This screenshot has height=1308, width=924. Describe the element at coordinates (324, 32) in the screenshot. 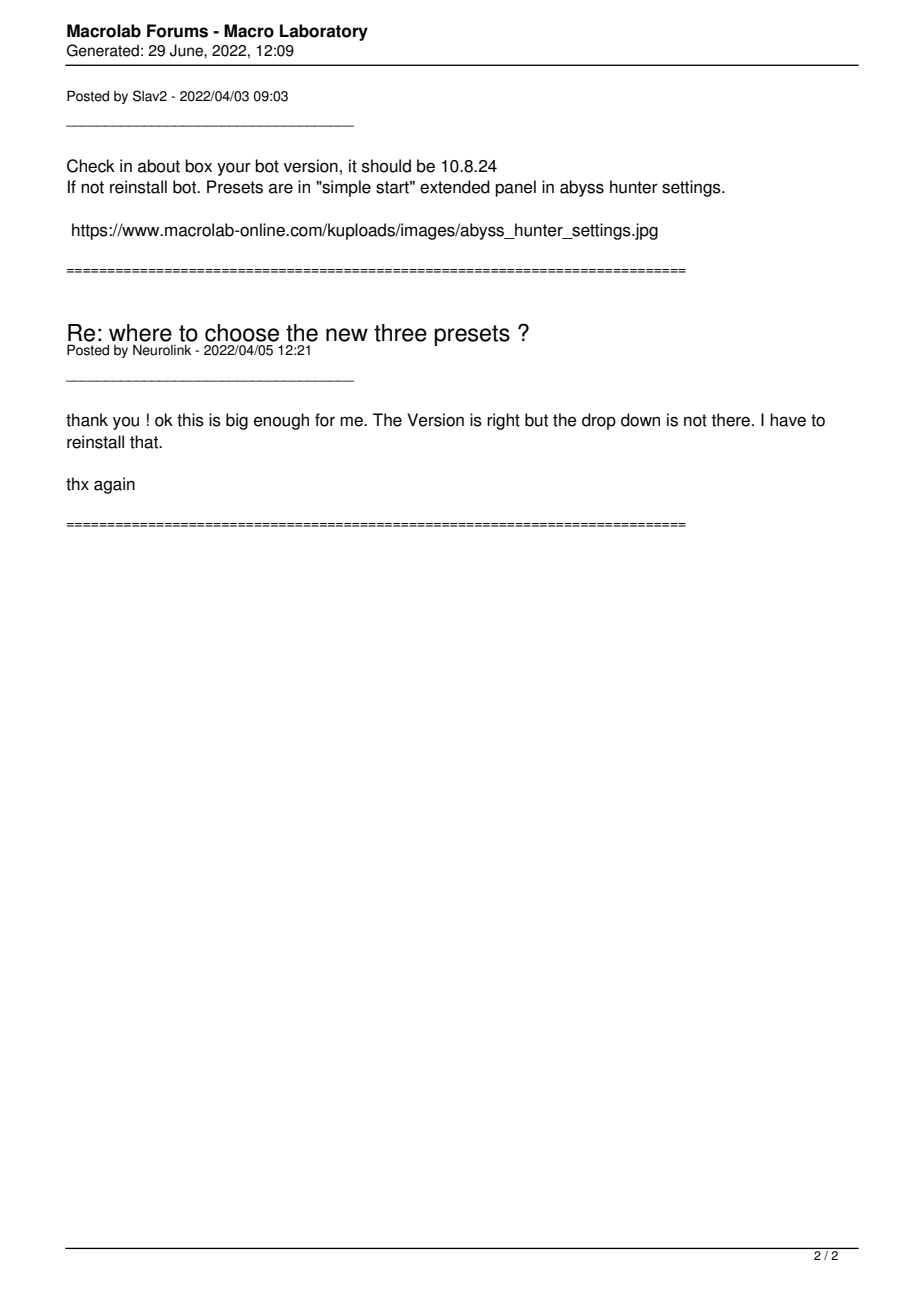

I see `Laboratory` at that location.
